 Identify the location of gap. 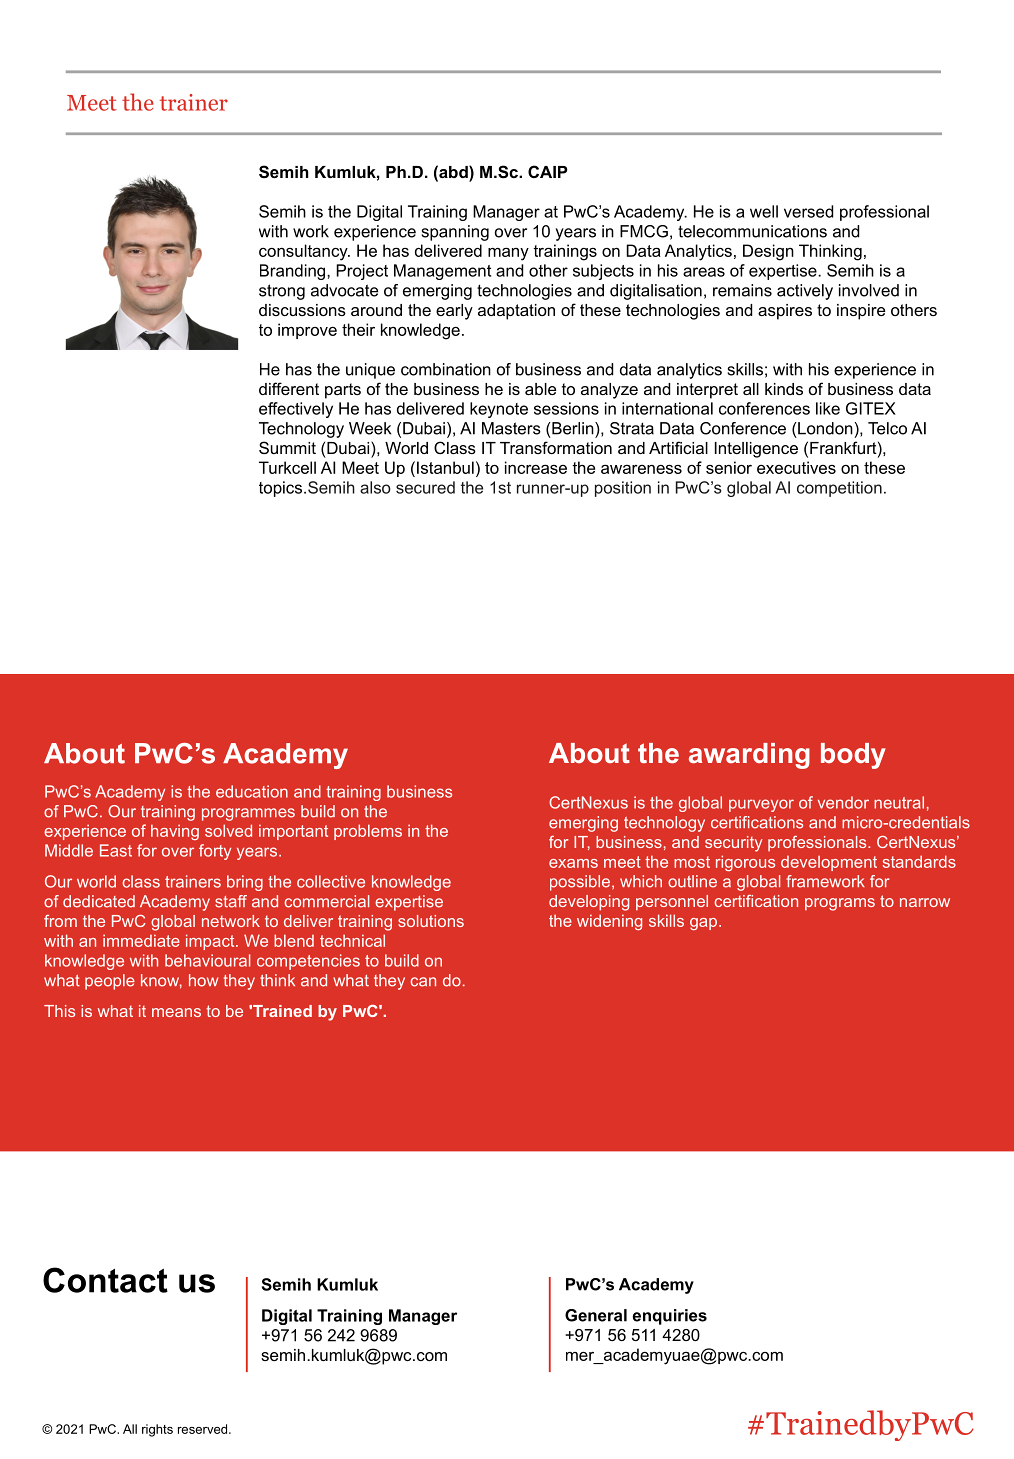
(703, 924).
